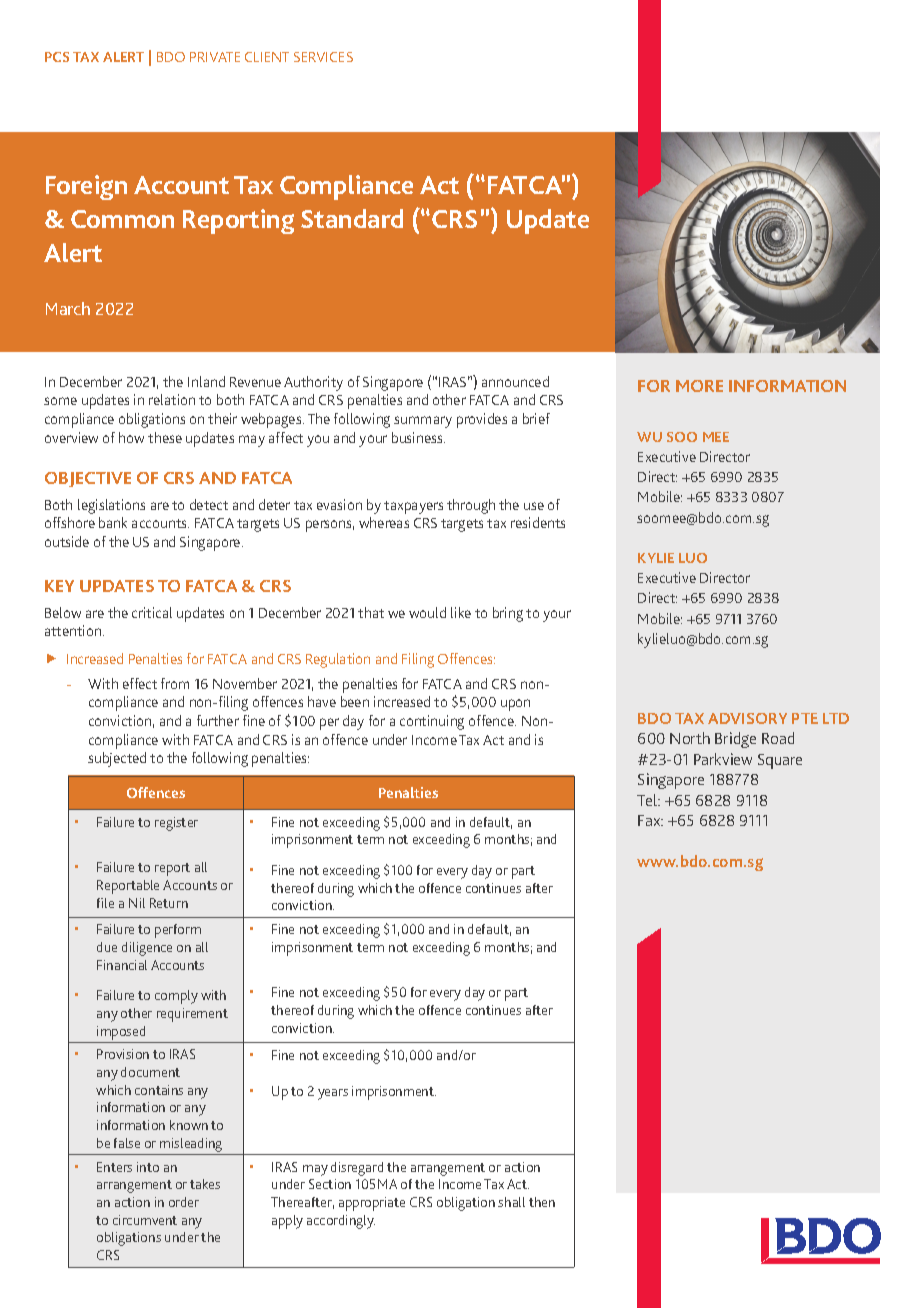 This screenshot has width=924, height=1308. What do you see at coordinates (323, 57) in the screenshot?
I see `SERVICES` at bounding box center [323, 57].
